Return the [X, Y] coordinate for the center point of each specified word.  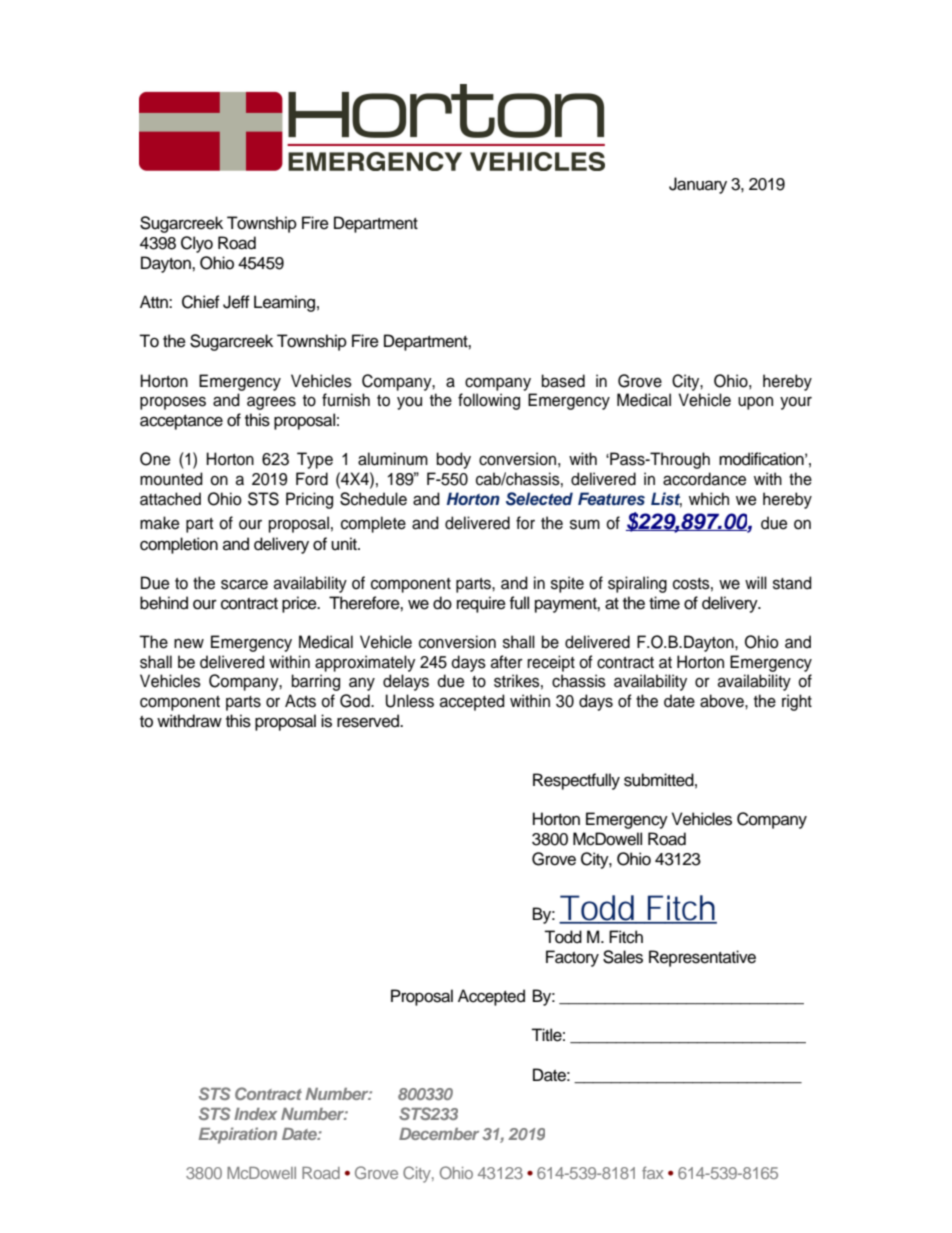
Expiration [238, 1135]
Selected [539, 499]
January [698, 185]
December [439, 1134]
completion [179, 545]
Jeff [236, 302]
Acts [300, 701]
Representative [702, 958]
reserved [369, 721]
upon [755, 403]
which [709, 499]
